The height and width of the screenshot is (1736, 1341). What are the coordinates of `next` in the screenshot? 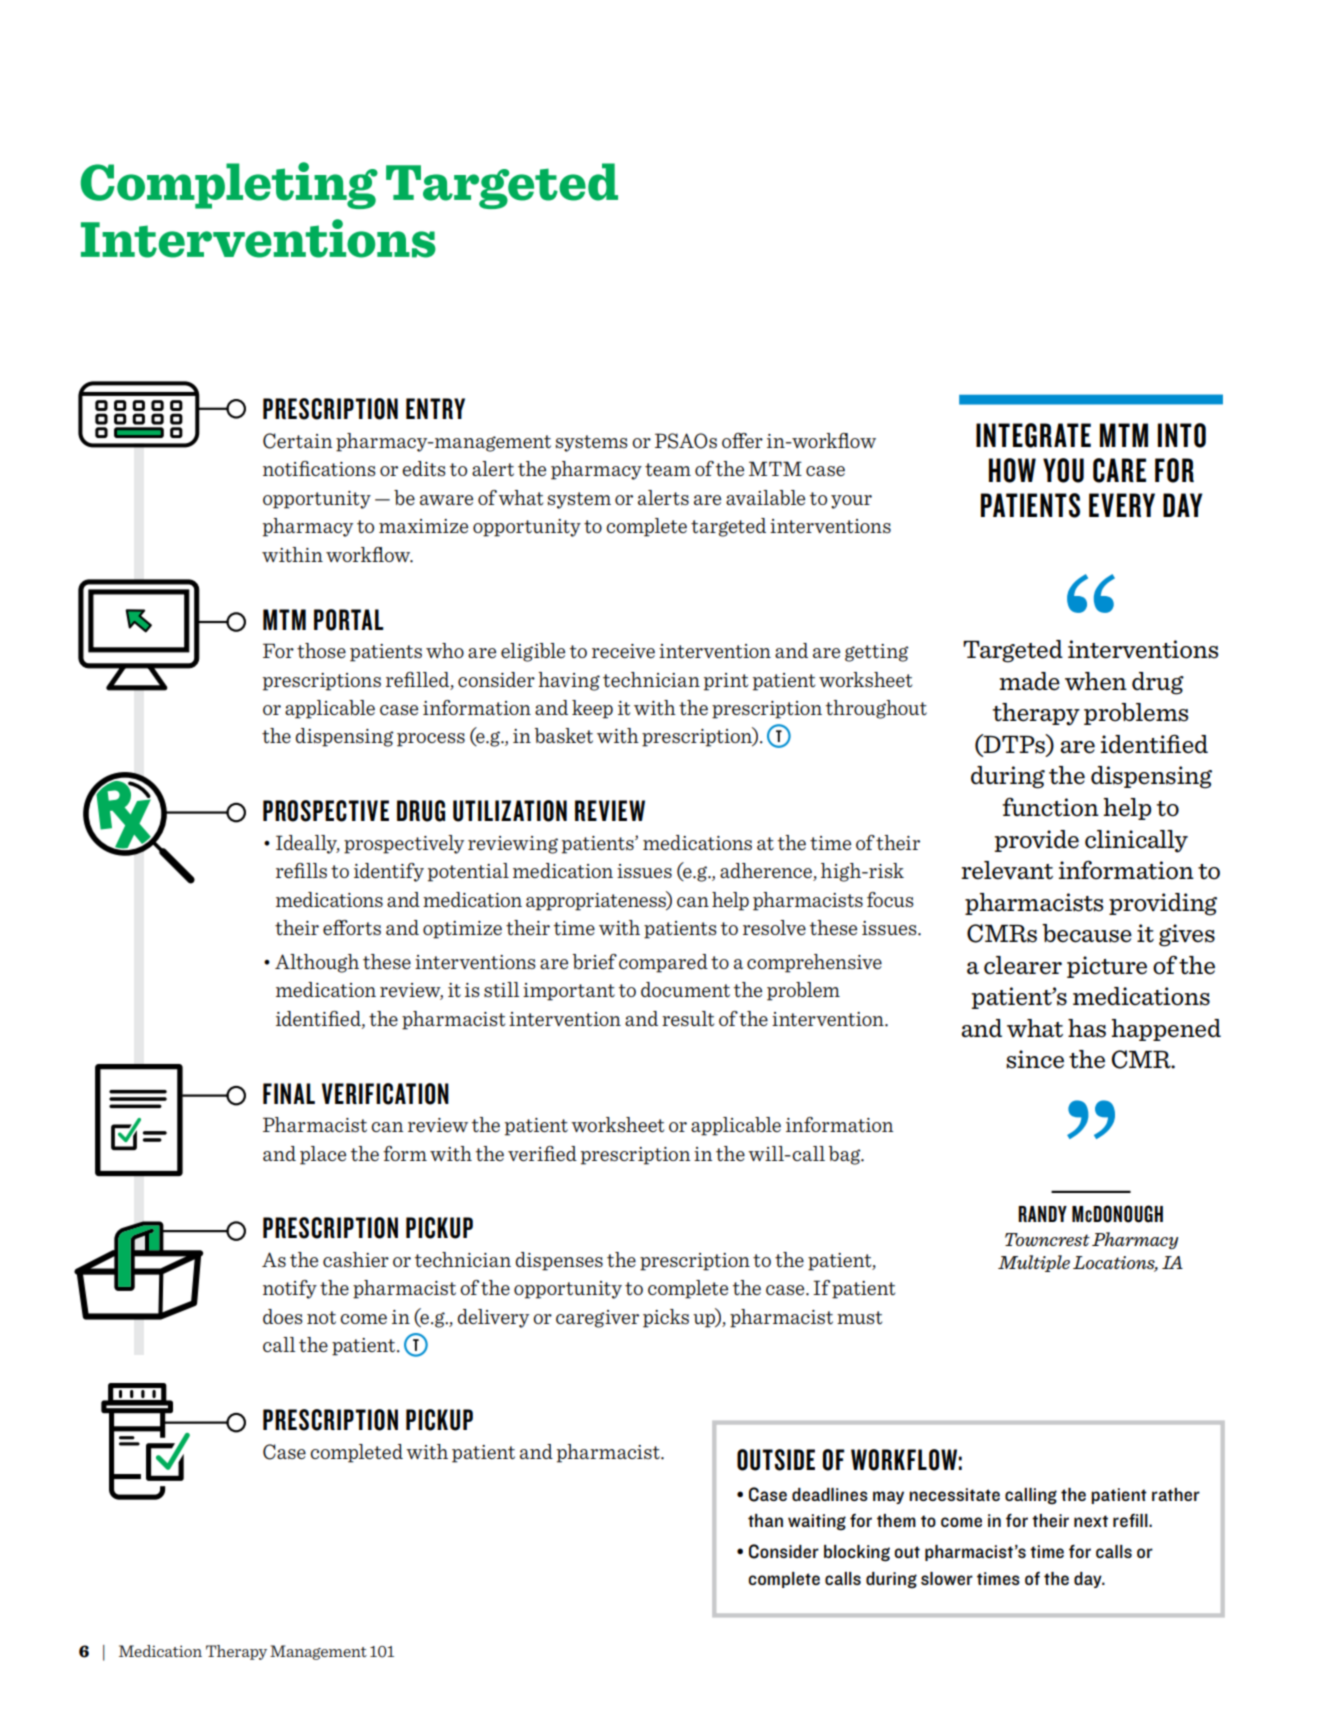 It's located at (1091, 1521).
